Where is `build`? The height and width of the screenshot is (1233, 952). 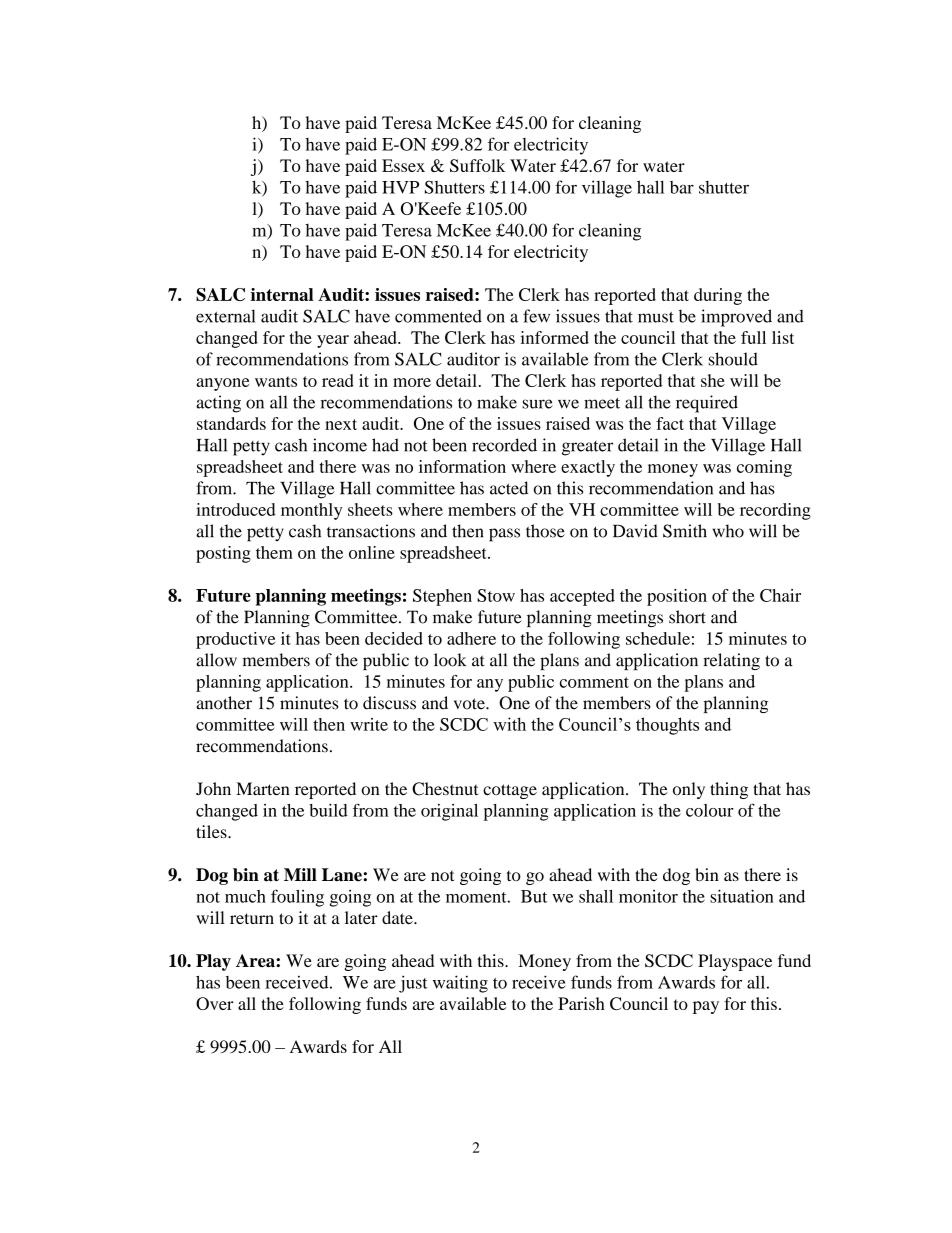
build is located at coordinates (328, 810).
